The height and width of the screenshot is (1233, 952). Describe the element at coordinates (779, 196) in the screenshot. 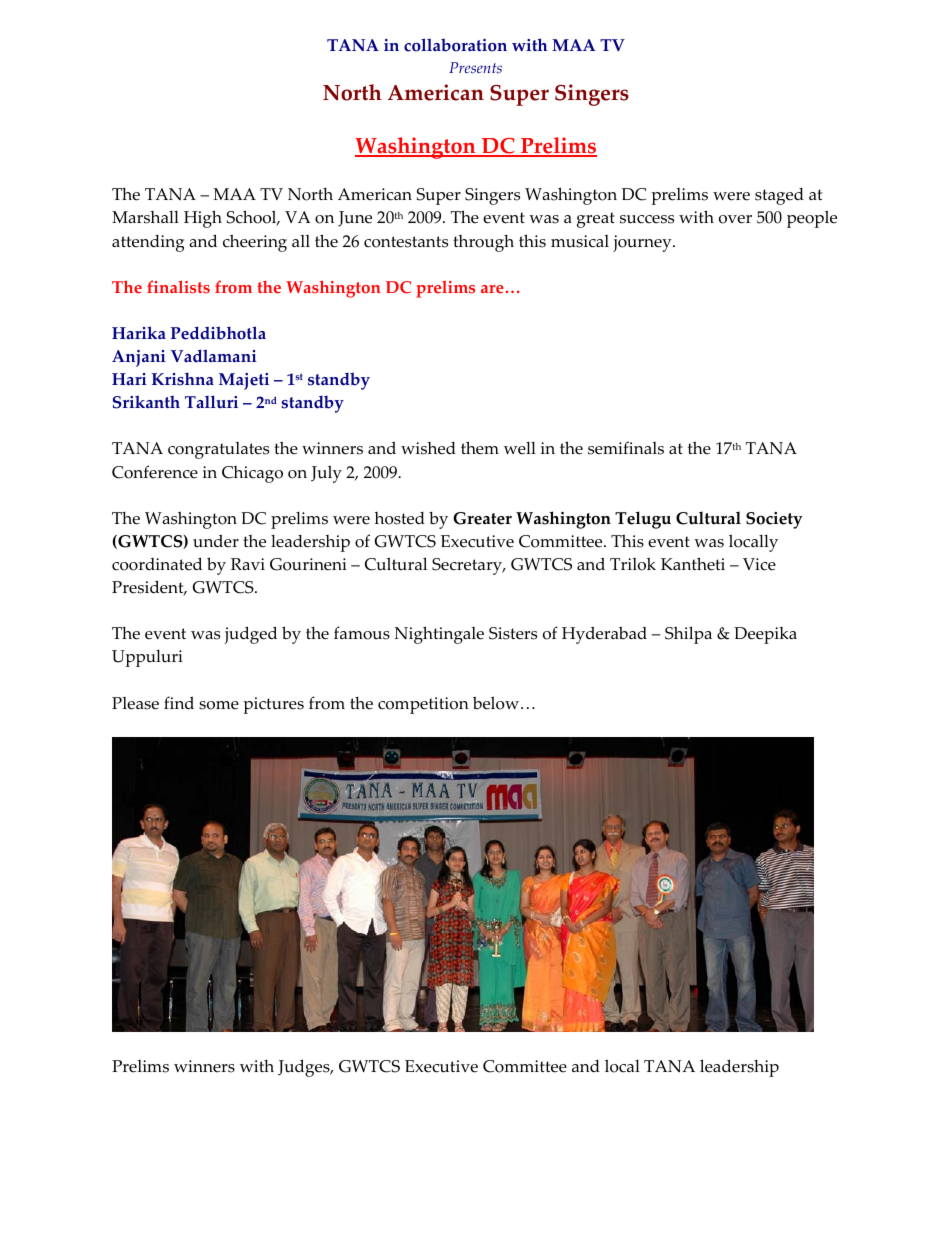

I see `staged` at that location.
